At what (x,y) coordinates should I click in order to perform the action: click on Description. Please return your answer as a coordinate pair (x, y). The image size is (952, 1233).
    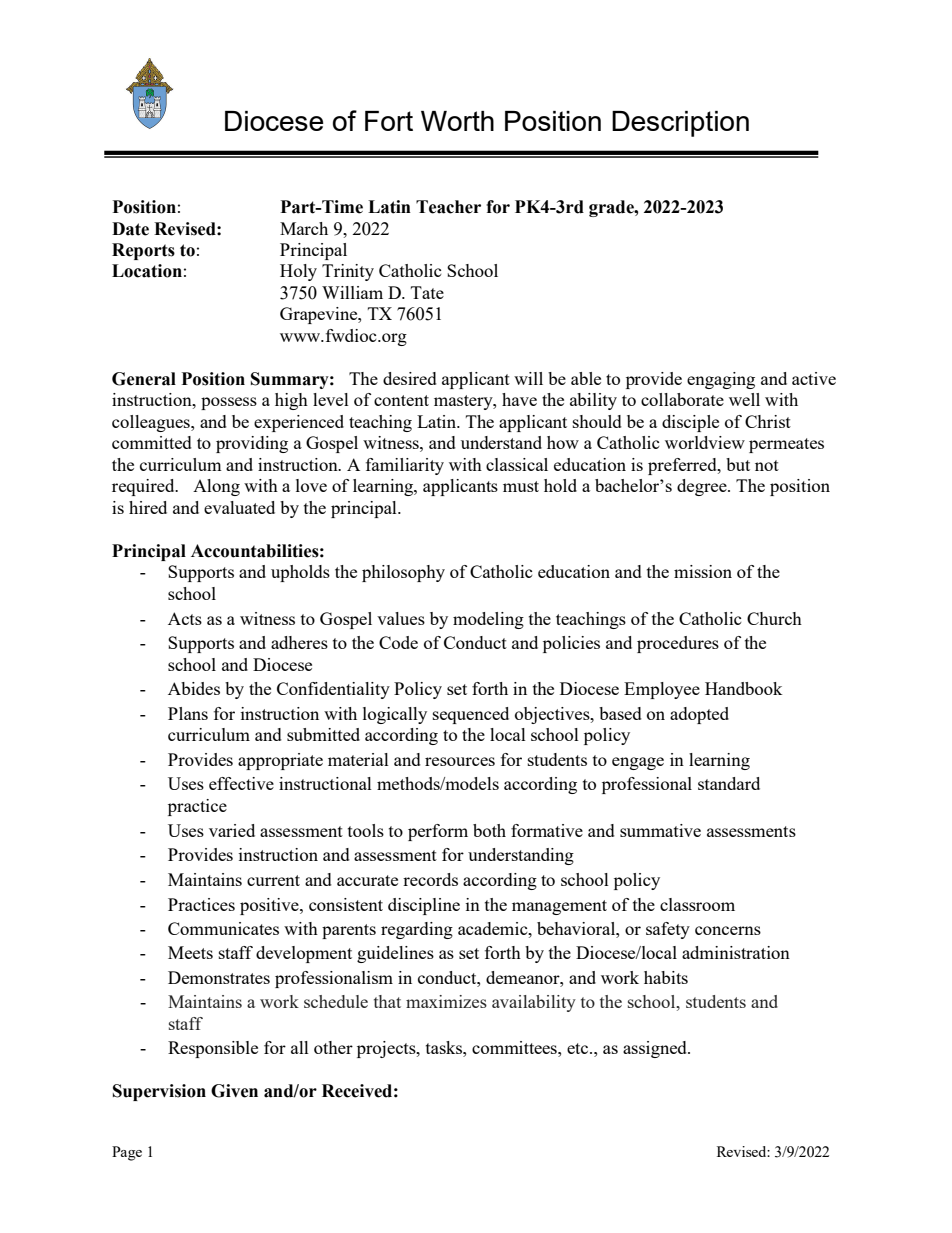
    Looking at the image, I should click on (680, 124).
